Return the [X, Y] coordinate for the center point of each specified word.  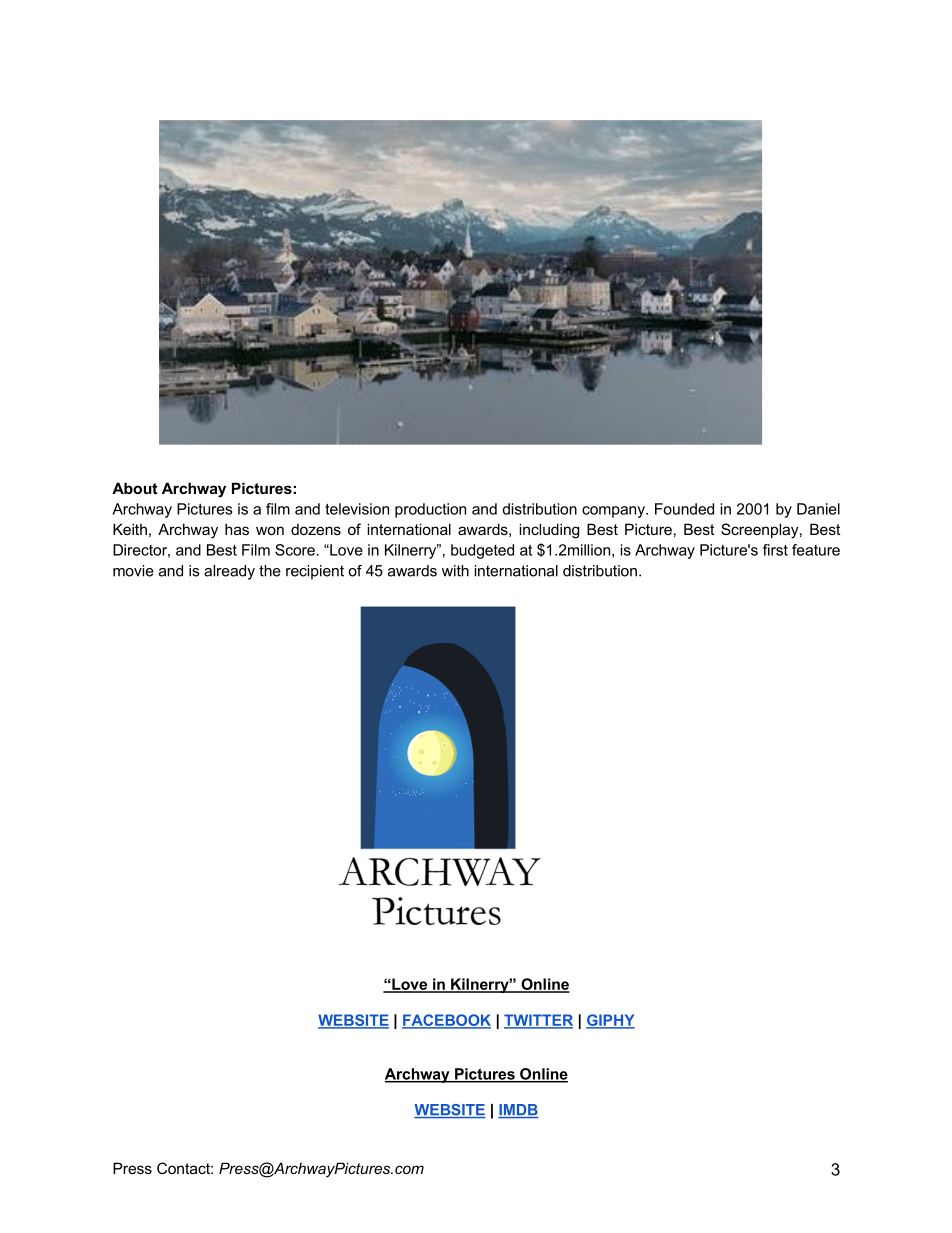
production [430, 510]
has [237, 529]
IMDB [518, 1111]
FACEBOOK [446, 1021]
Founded [684, 509]
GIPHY [610, 1021]
